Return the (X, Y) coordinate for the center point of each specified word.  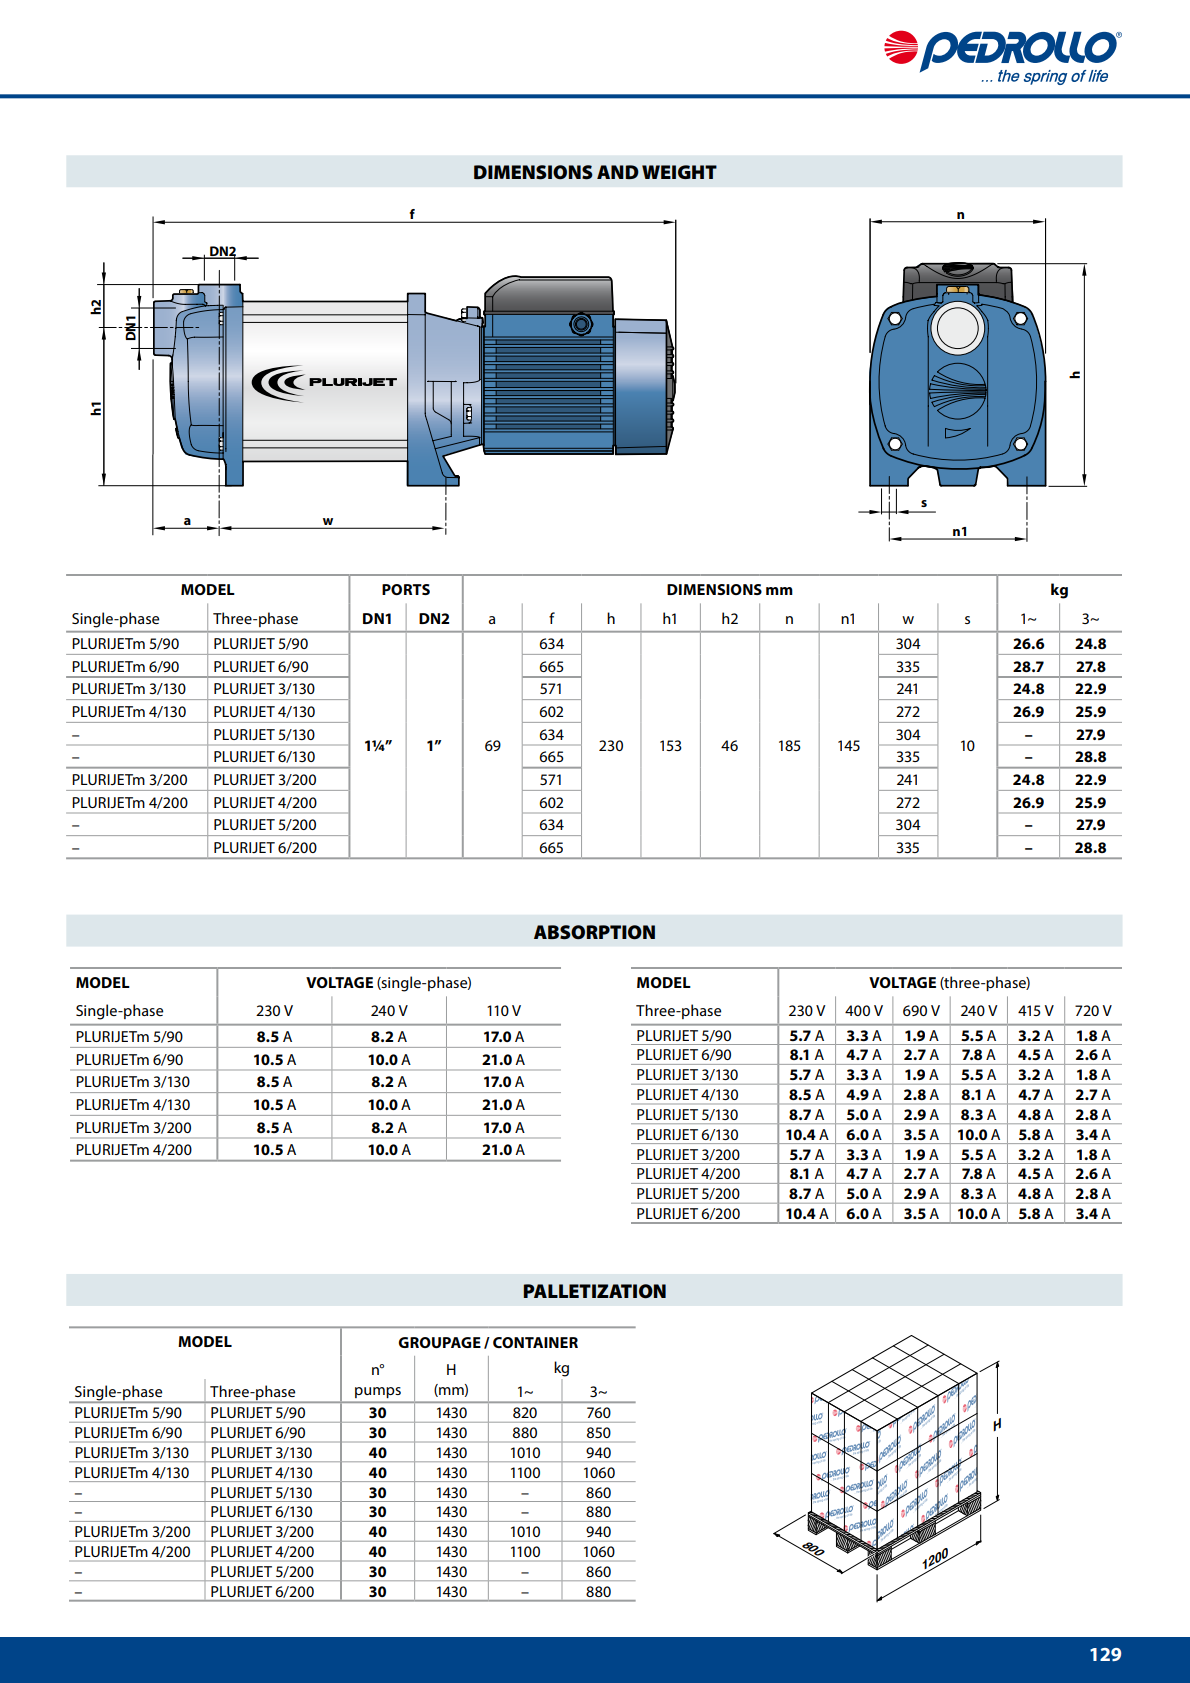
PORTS (406, 589)
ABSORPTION (594, 932)
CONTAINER (535, 1342)
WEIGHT (679, 172)
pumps (378, 1392)
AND (618, 172)
